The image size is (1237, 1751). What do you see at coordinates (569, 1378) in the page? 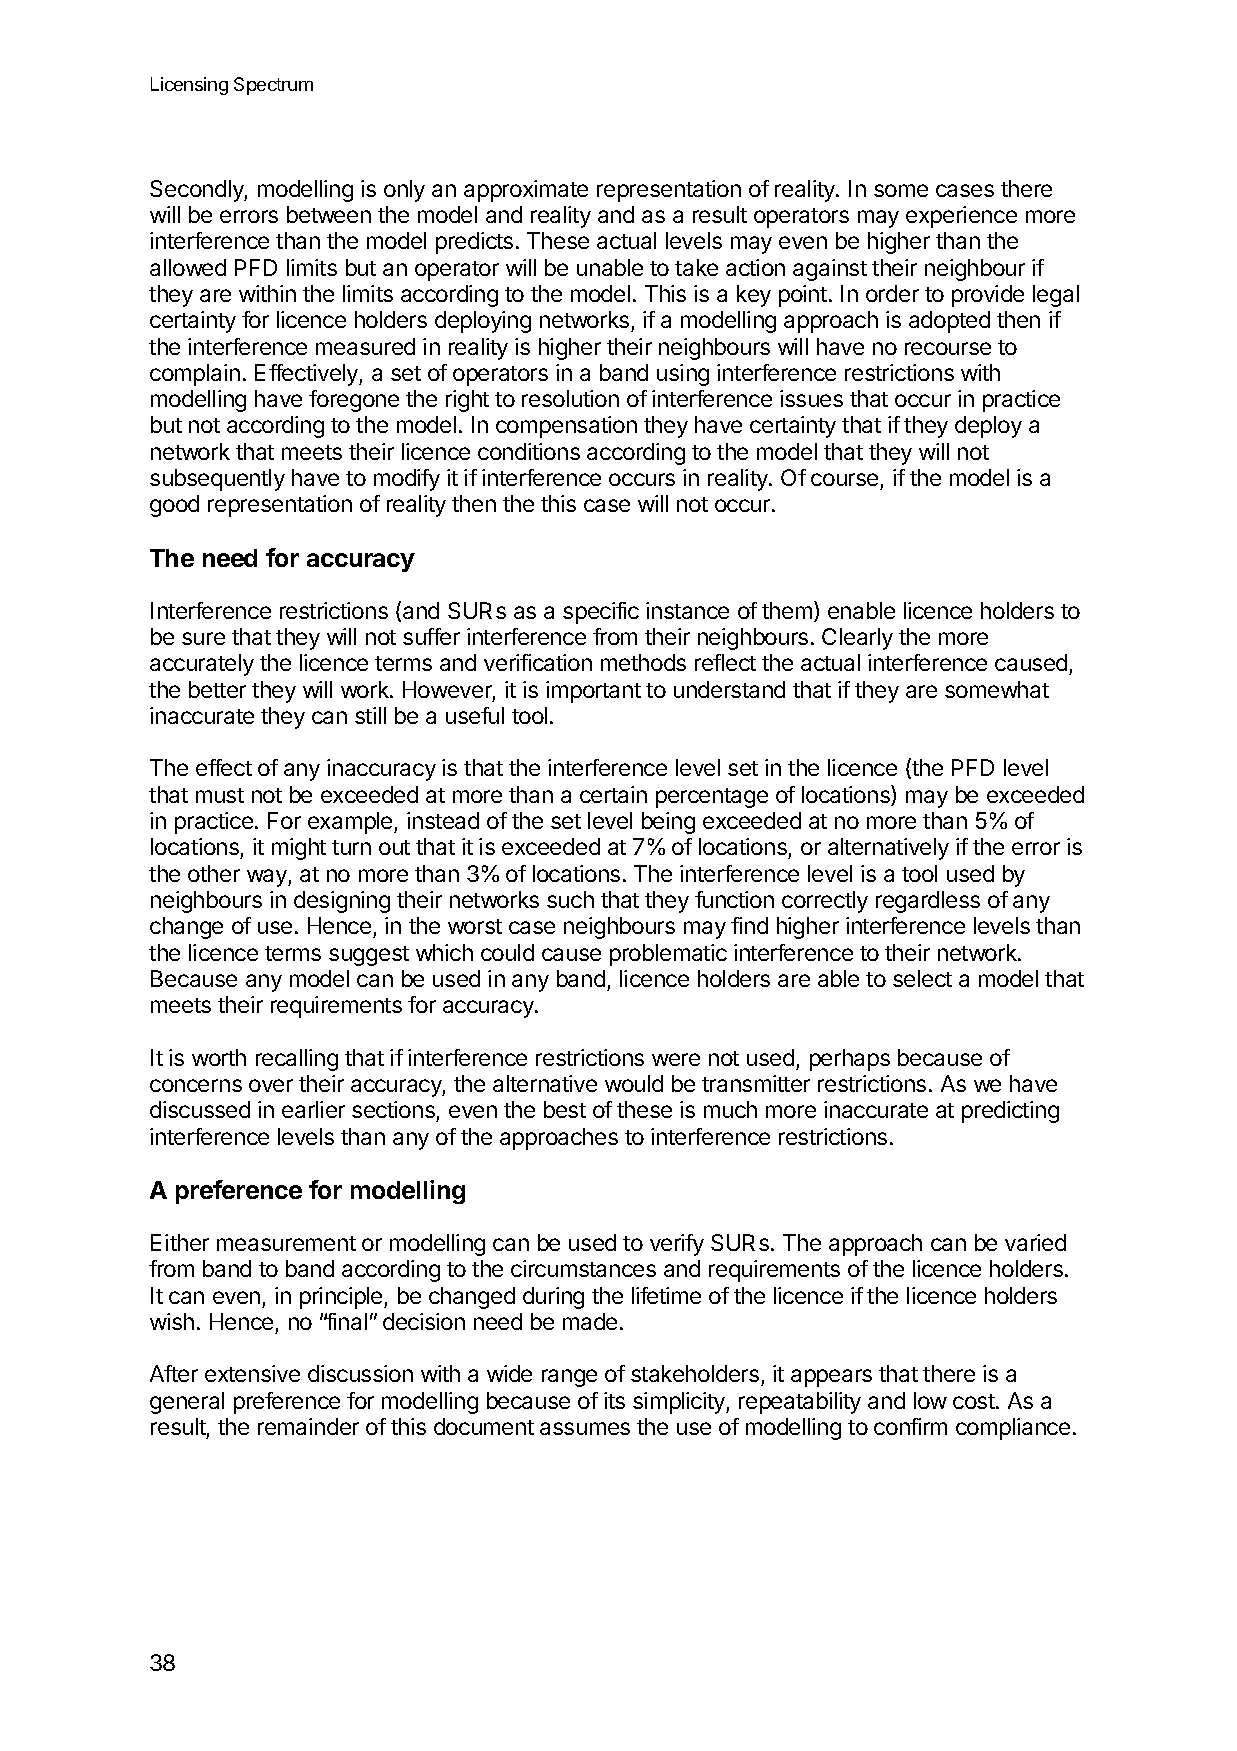
I see `range` at bounding box center [569, 1378].
